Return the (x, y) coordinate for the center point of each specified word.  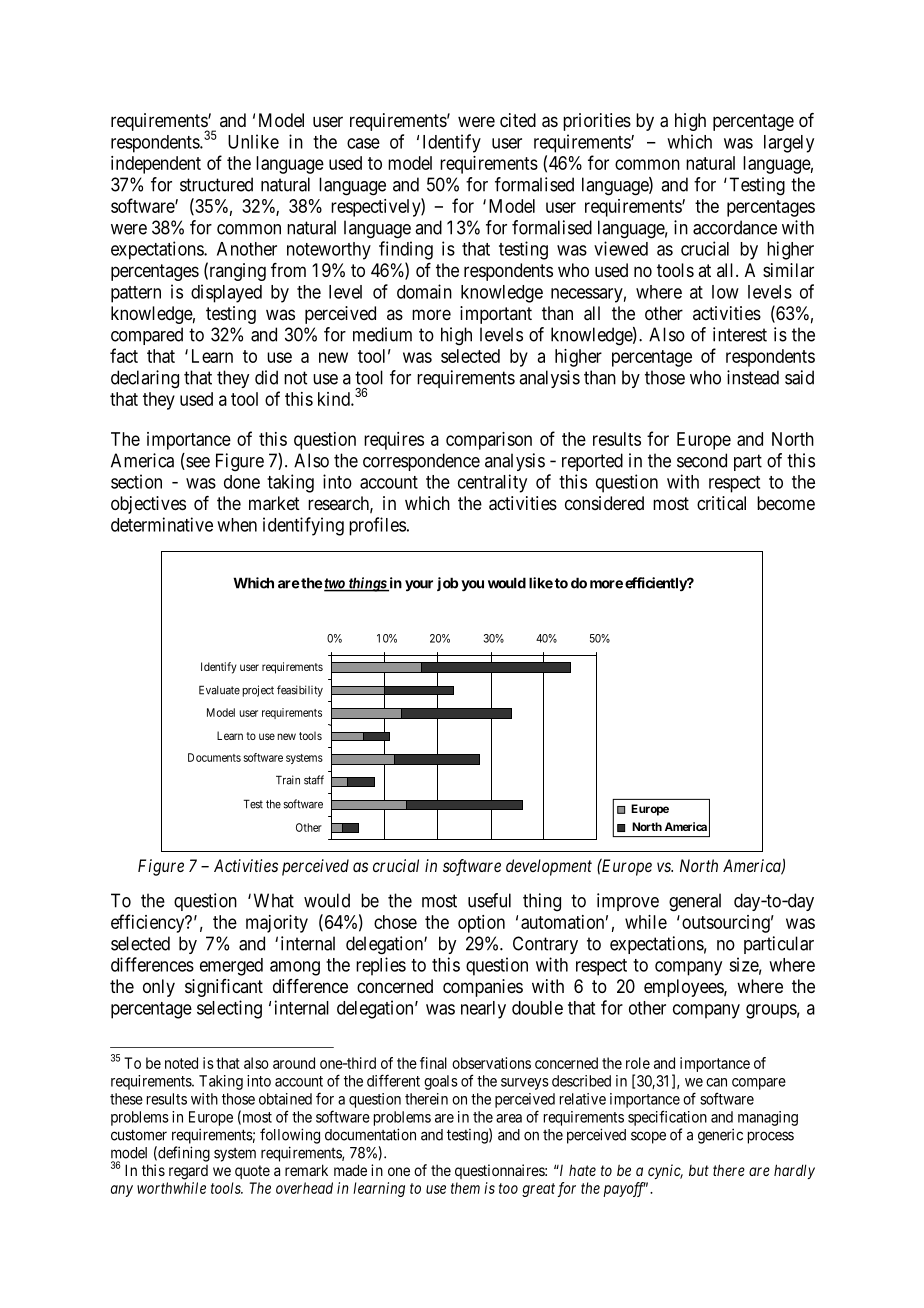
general (695, 902)
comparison (489, 441)
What (274, 900)
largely (789, 144)
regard (188, 1172)
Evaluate (219, 690)
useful (489, 900)
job (448, 584)
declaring (145, 379)
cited (518, 120)
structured (216, 184)
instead (753, 377)
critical (721, 503)
